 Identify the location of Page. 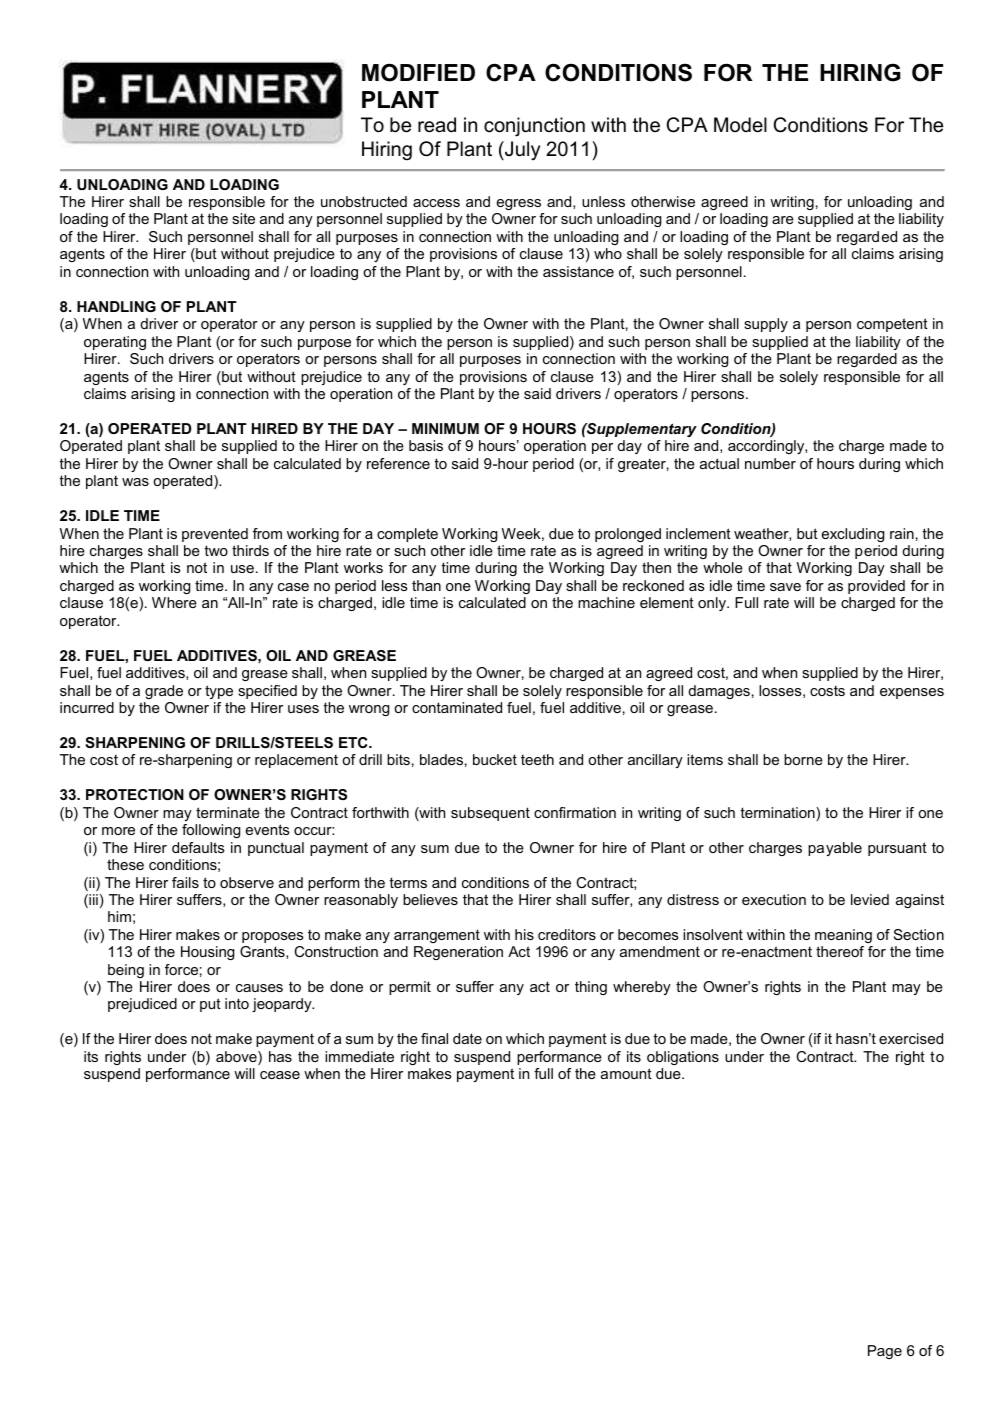
(885, 1352).
